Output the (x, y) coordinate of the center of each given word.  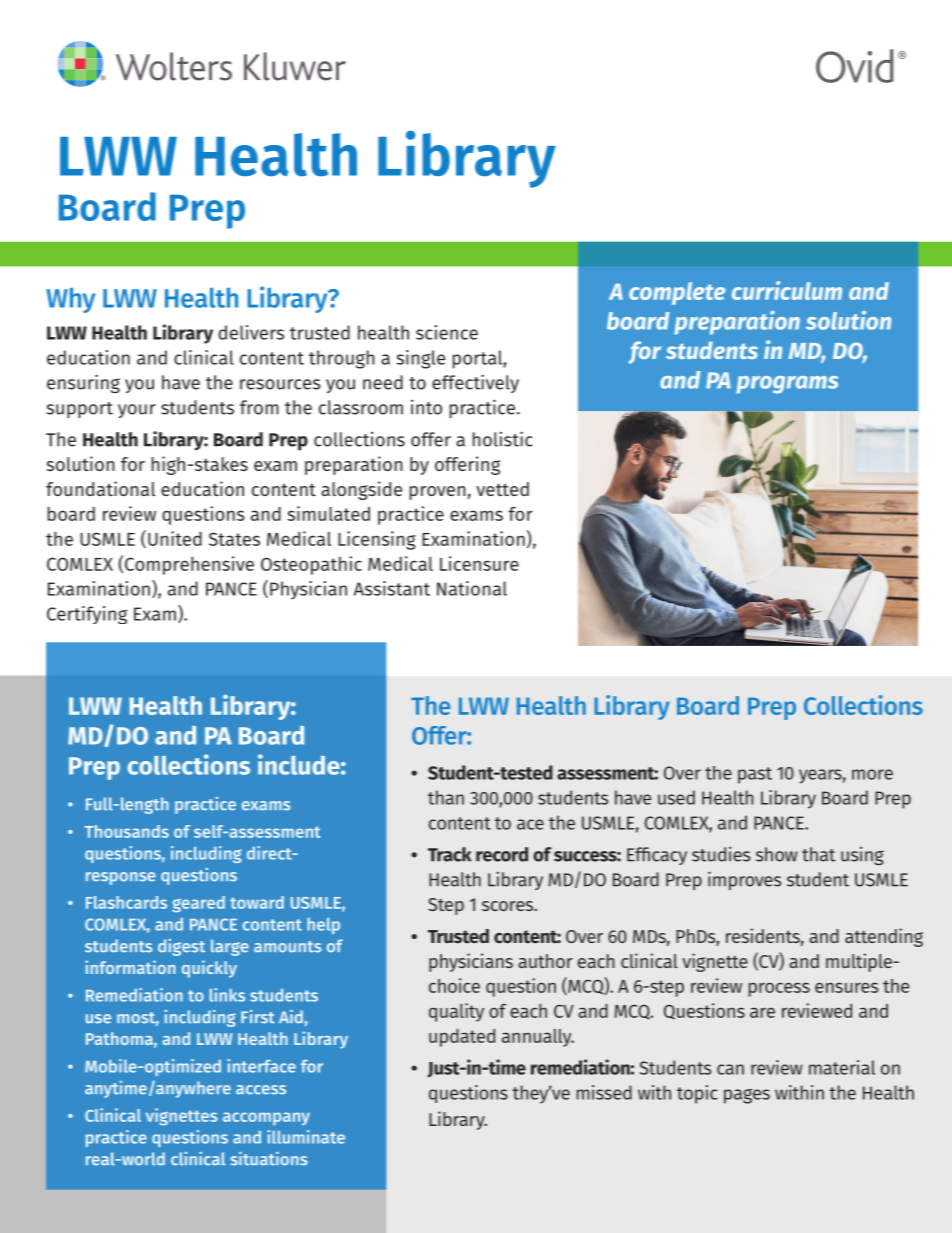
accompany (266, 1118)
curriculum (787, 290)
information (131, 967)
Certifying (87, 615)
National (472, 588)
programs (787, 385)
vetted (502, 489)
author (545, 961)
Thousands (127, 831)
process (779, 989)
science (447, 332)
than (446, 797)
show (777, 854)
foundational (100, 488)
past (755, 775)
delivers (251, 332)
